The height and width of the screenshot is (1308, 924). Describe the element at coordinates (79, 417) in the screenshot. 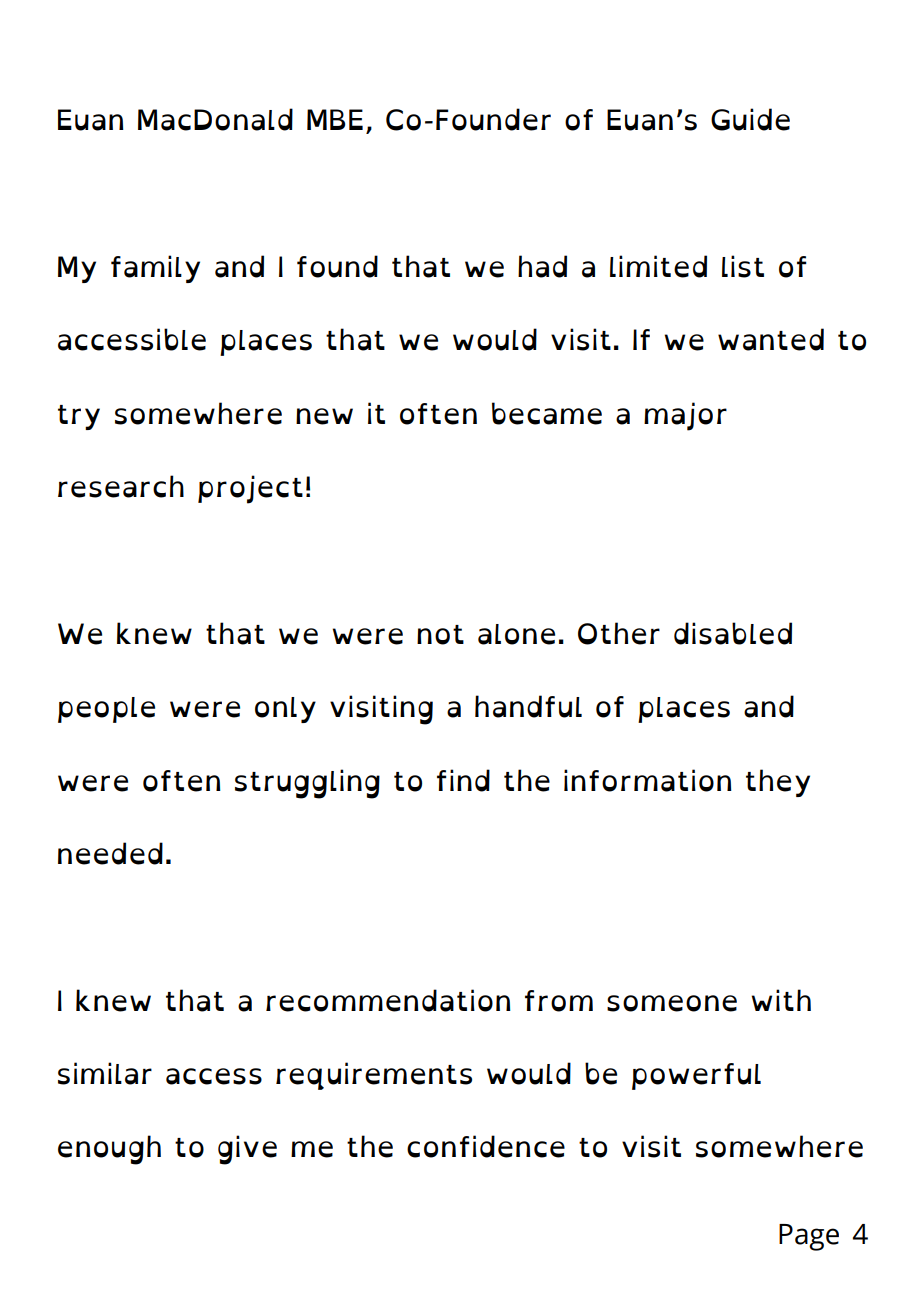

I see `try` at that location.
